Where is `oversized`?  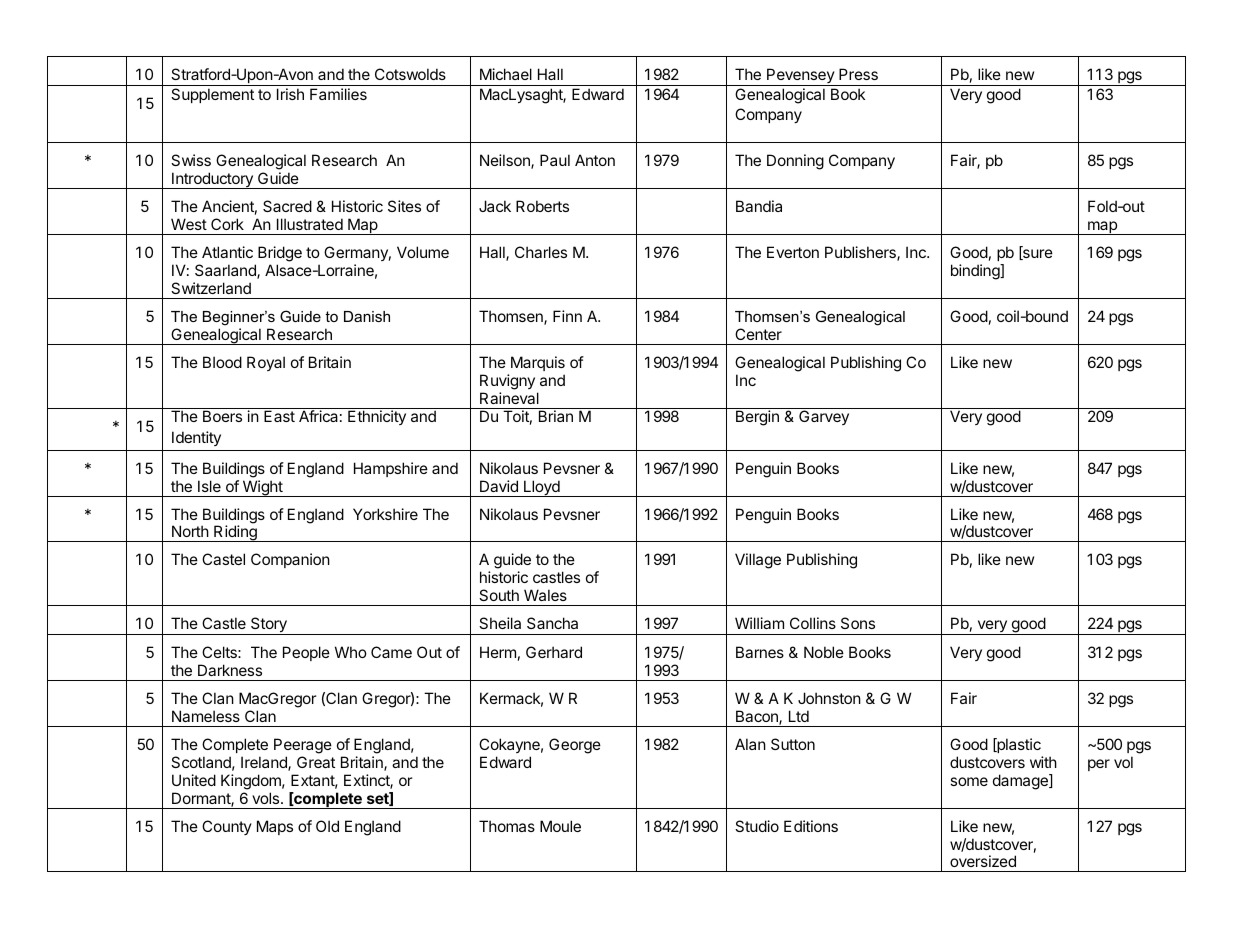 oversized is located at coordinates (983, 861).
